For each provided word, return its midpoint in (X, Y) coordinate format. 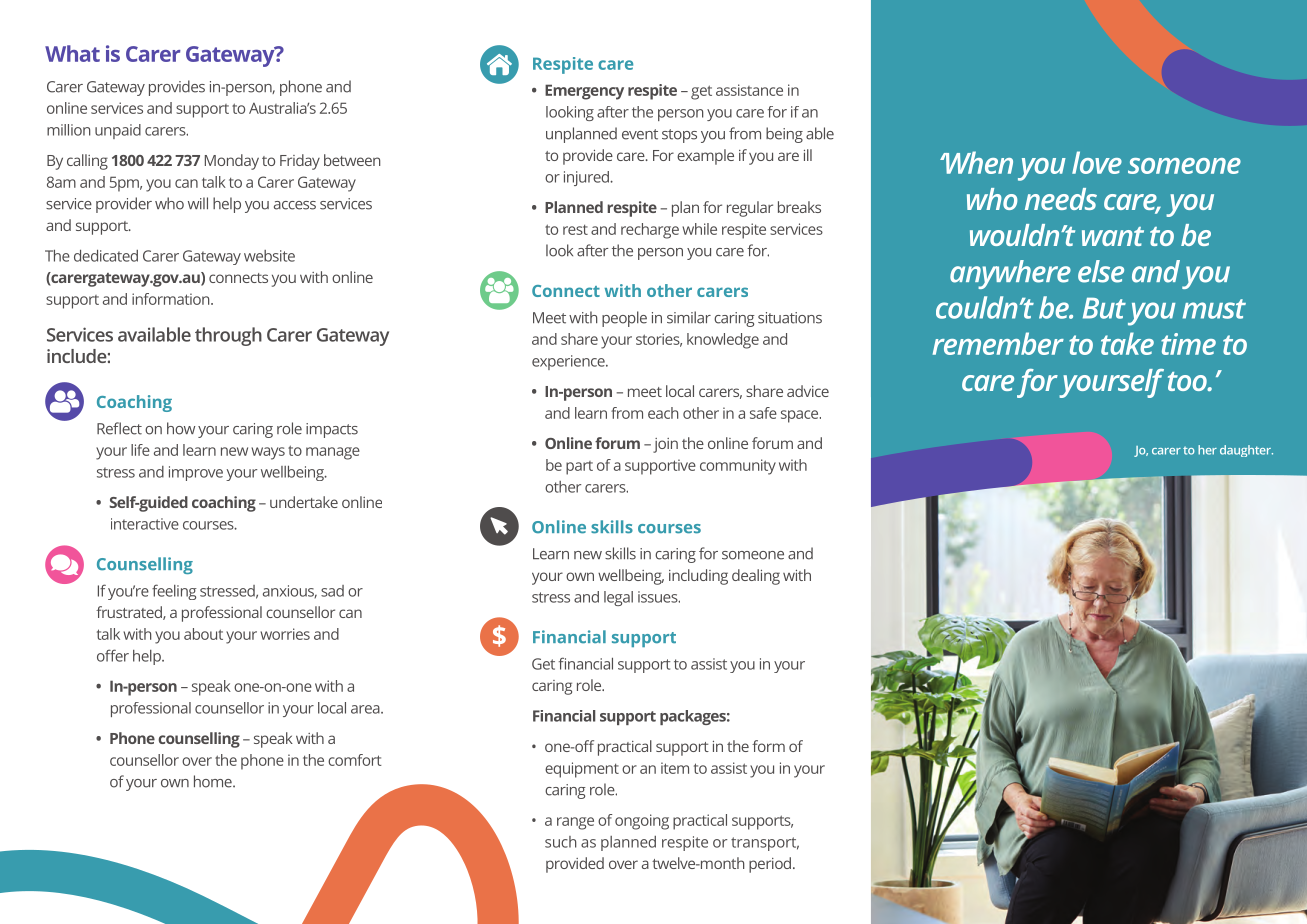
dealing (756, 577)
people (624, 319)
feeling (174, 592)
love (1097, 162)
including (698, 577)
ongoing (642, 822)
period (771, 865)
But (1104, 308)
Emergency (584, 92)
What (72, 53)
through (228, 336)
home (214, 781)
